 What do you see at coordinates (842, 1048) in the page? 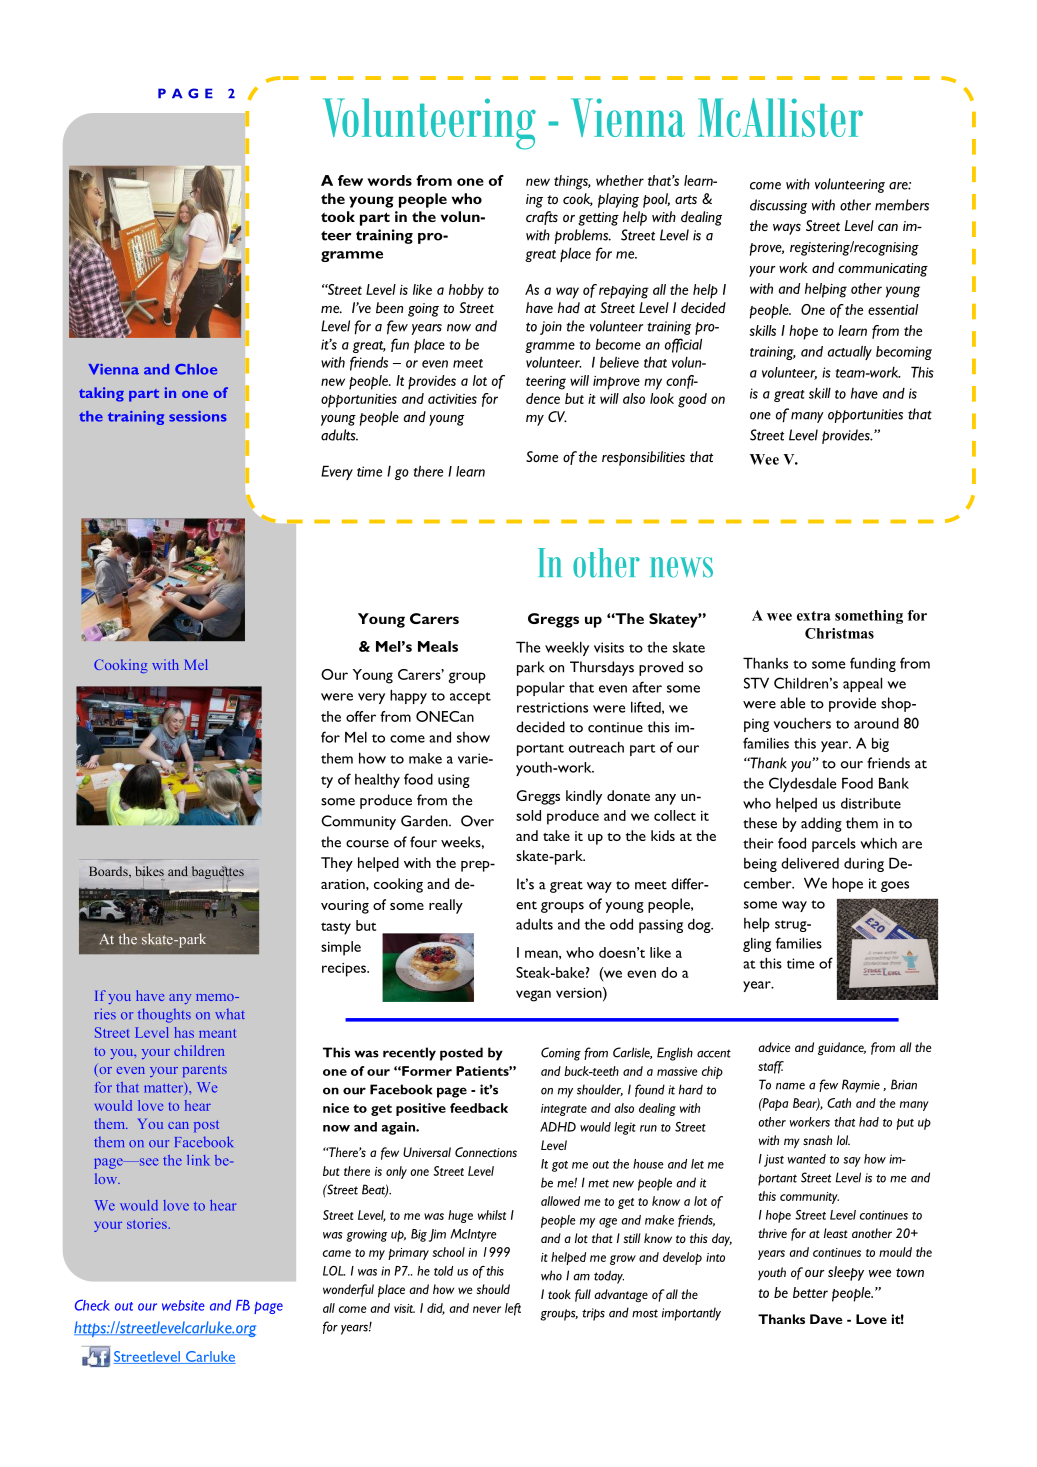
I see `guidance` at bounding box center [842, 1048].
